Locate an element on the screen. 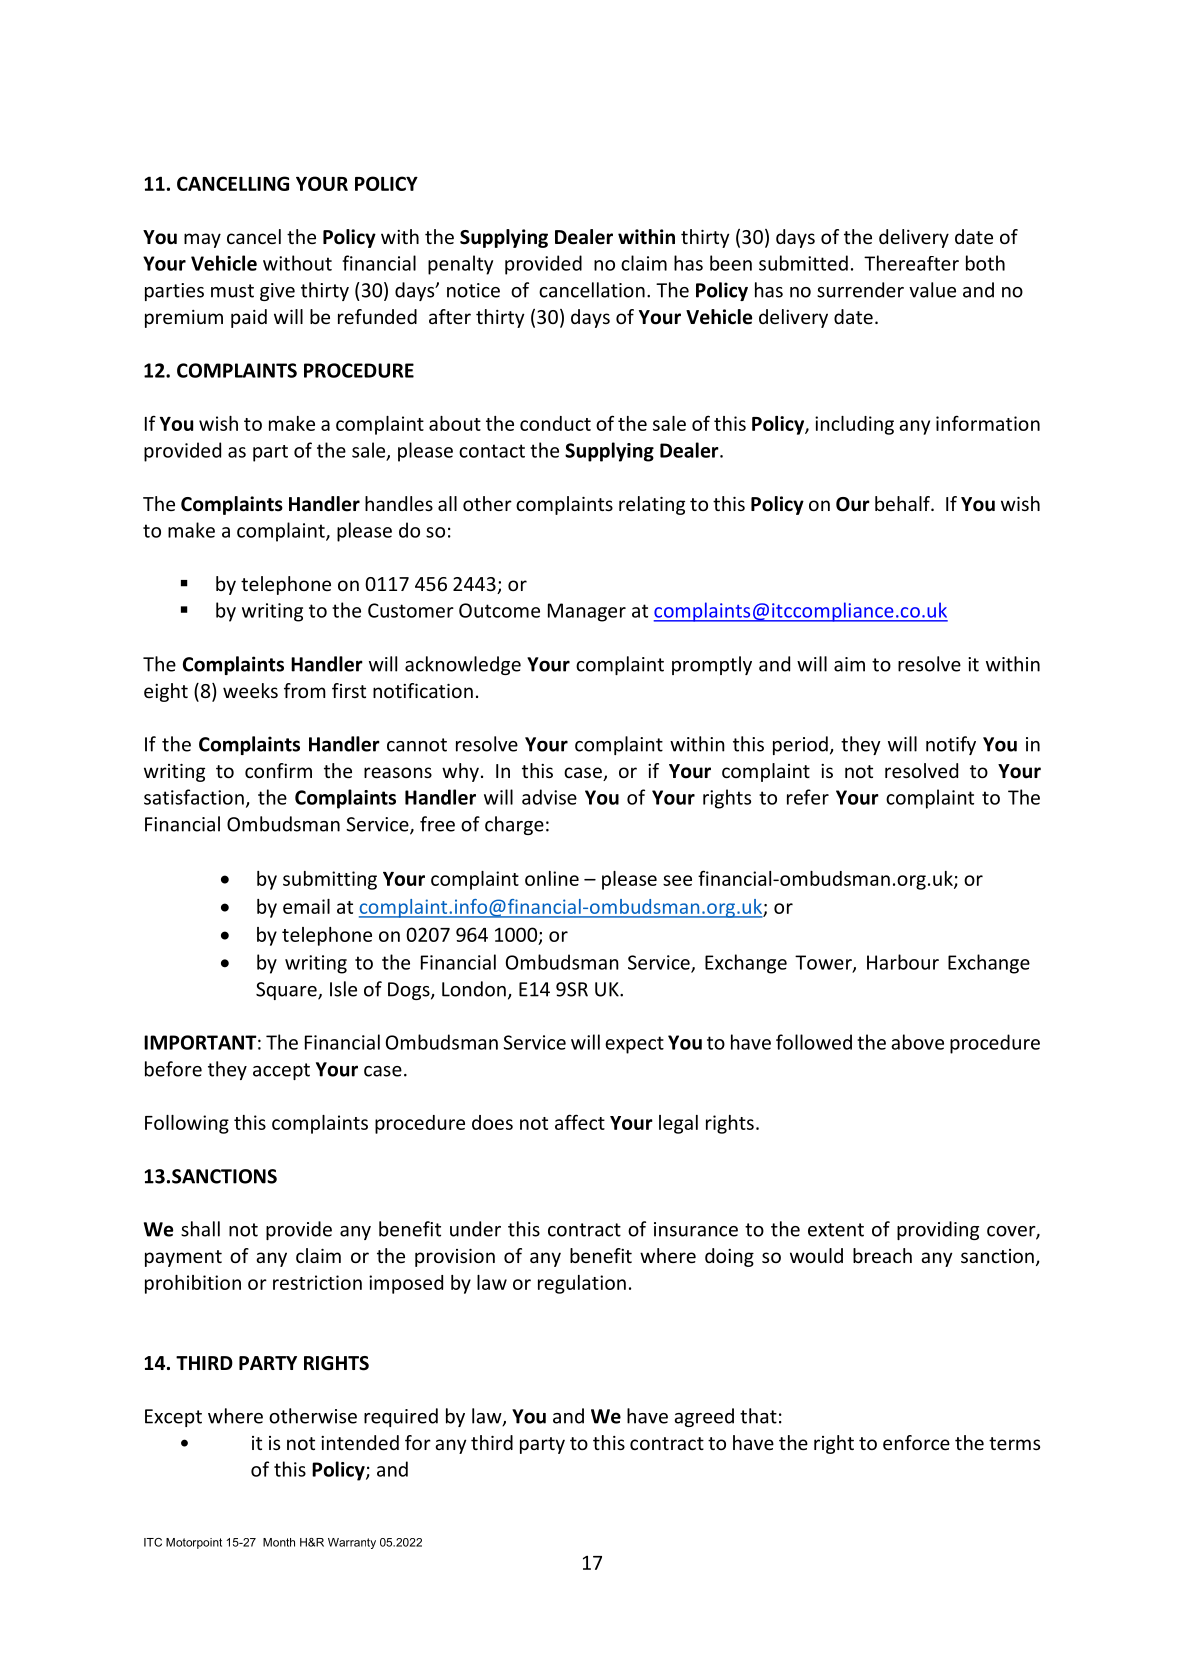 The width and height of the screenshot is (1184, 1674). behalf is located at coordinates (903, 503).
